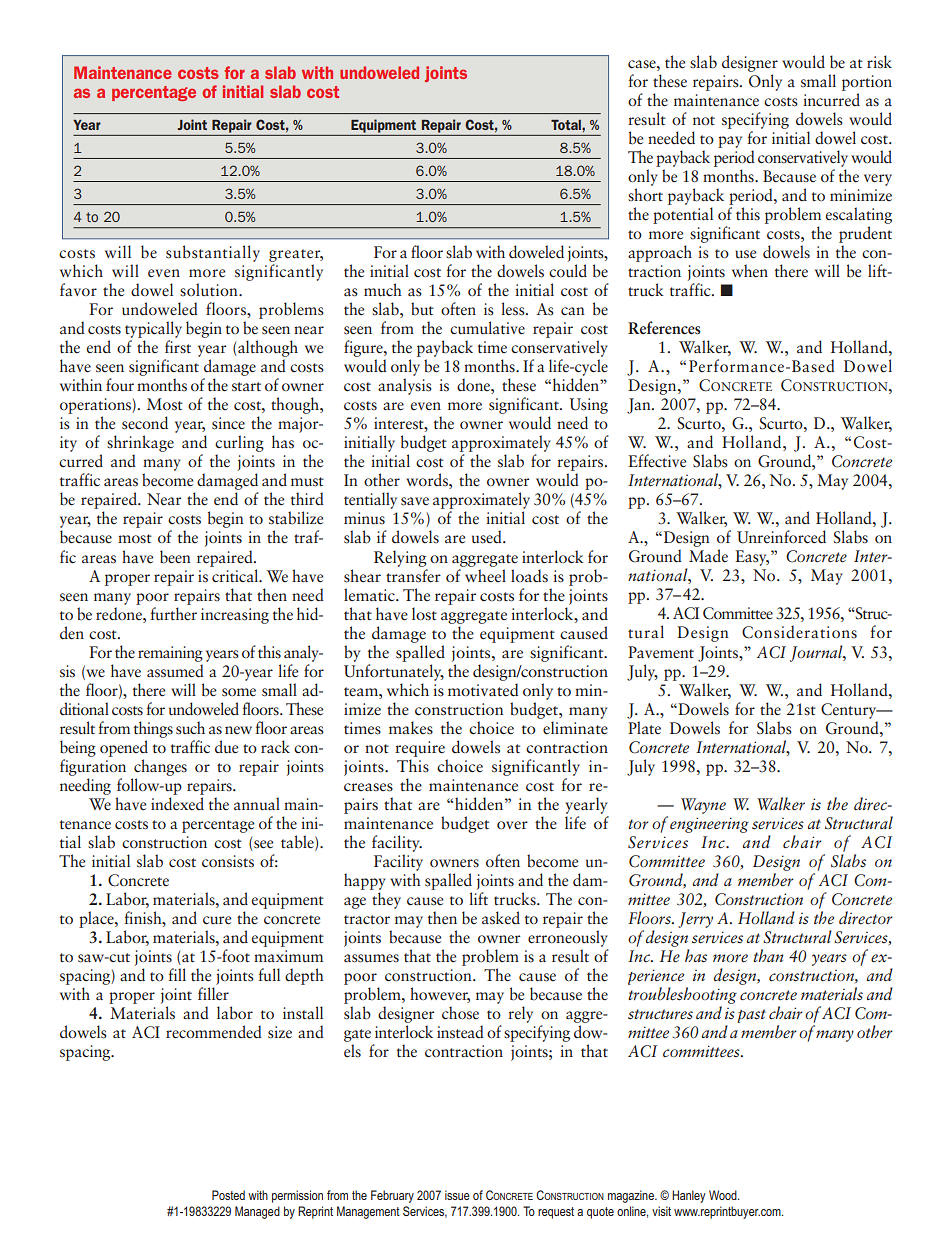 The image size is (952, 1250). What do you see at coordinates (178, 347) in the screenshot?
I see `first` at bounding box center [178, 347].
